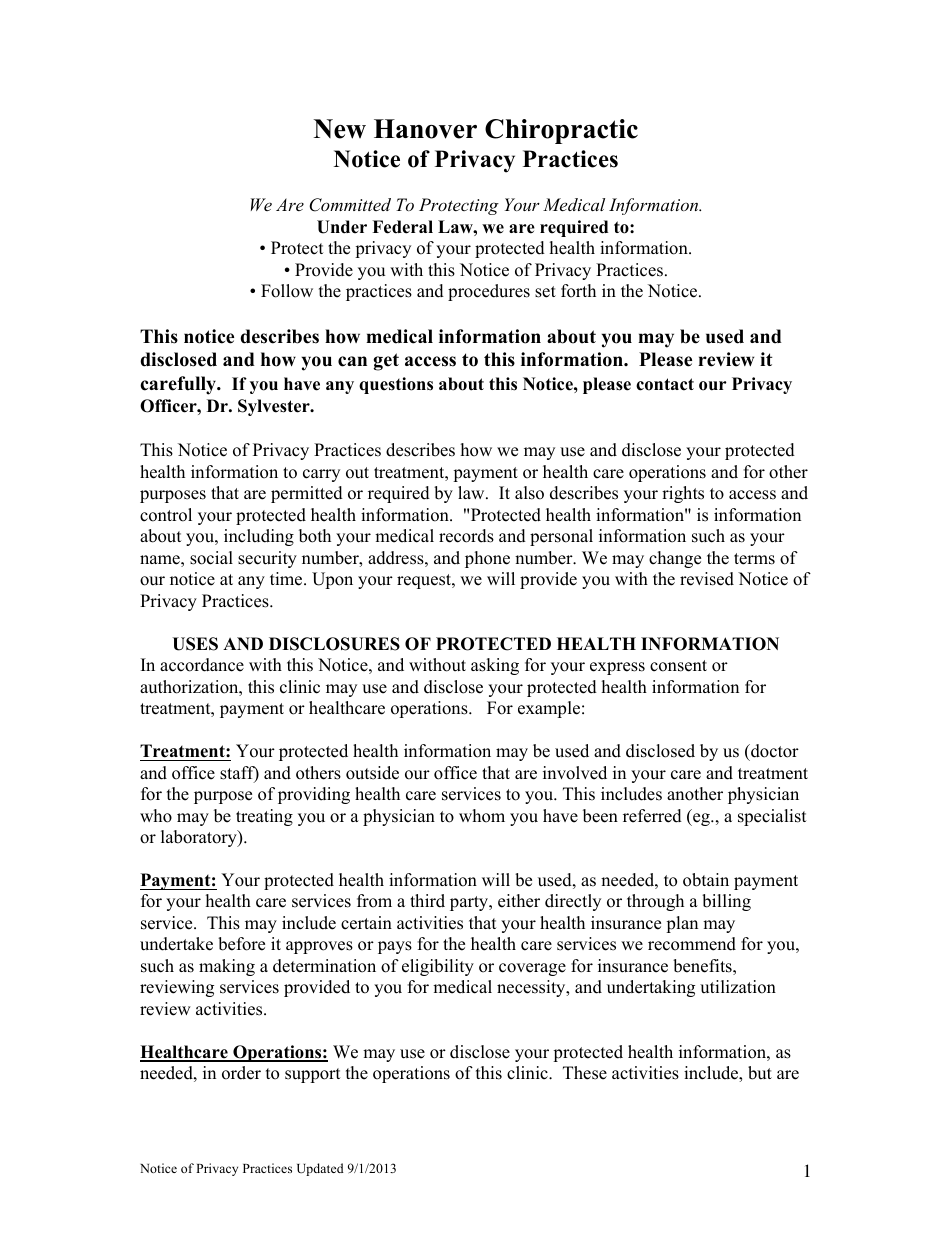 The width and height of the screenshot is (952, 1233). Describe the element at coordinates (425, 129) in the screenshot. I see `Hanover` at that location.
